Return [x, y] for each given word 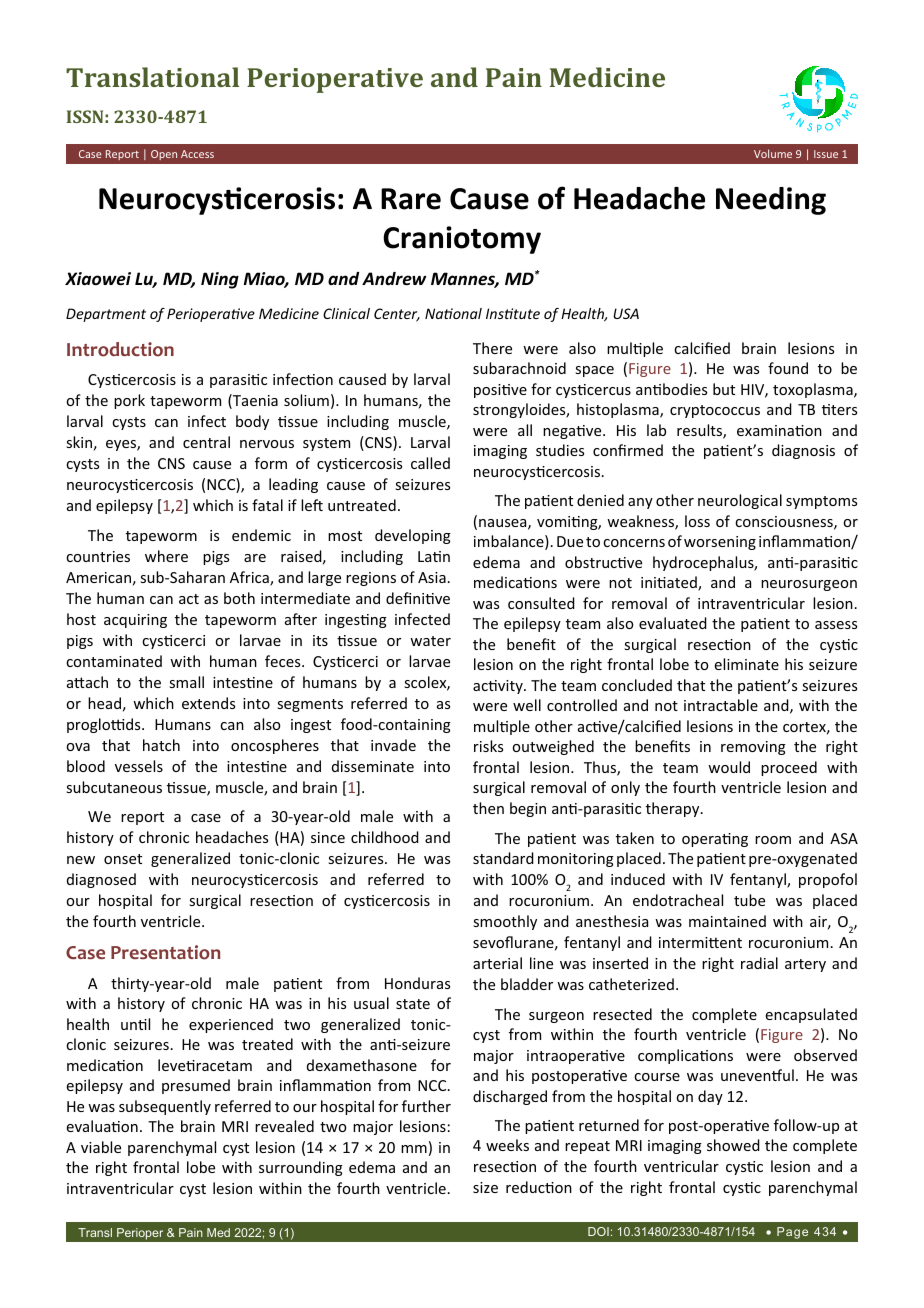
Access [197, 154]
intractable [721, 705]
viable [101, 1147]
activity [499, 687]
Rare [411, 199]
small [186, 682]
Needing [771, 201]
